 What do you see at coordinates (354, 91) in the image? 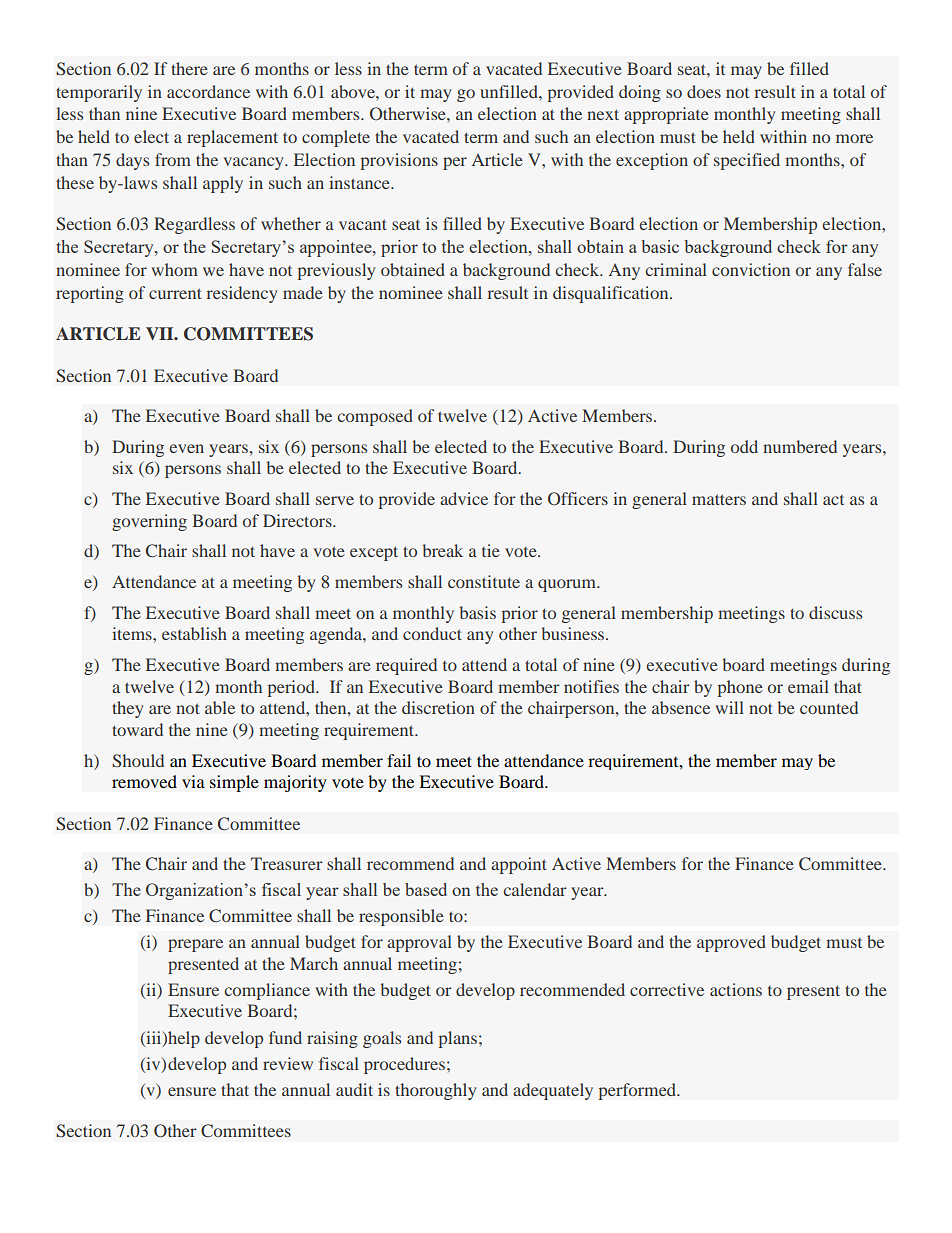
I see `above` at bounding box center [354, 91].
